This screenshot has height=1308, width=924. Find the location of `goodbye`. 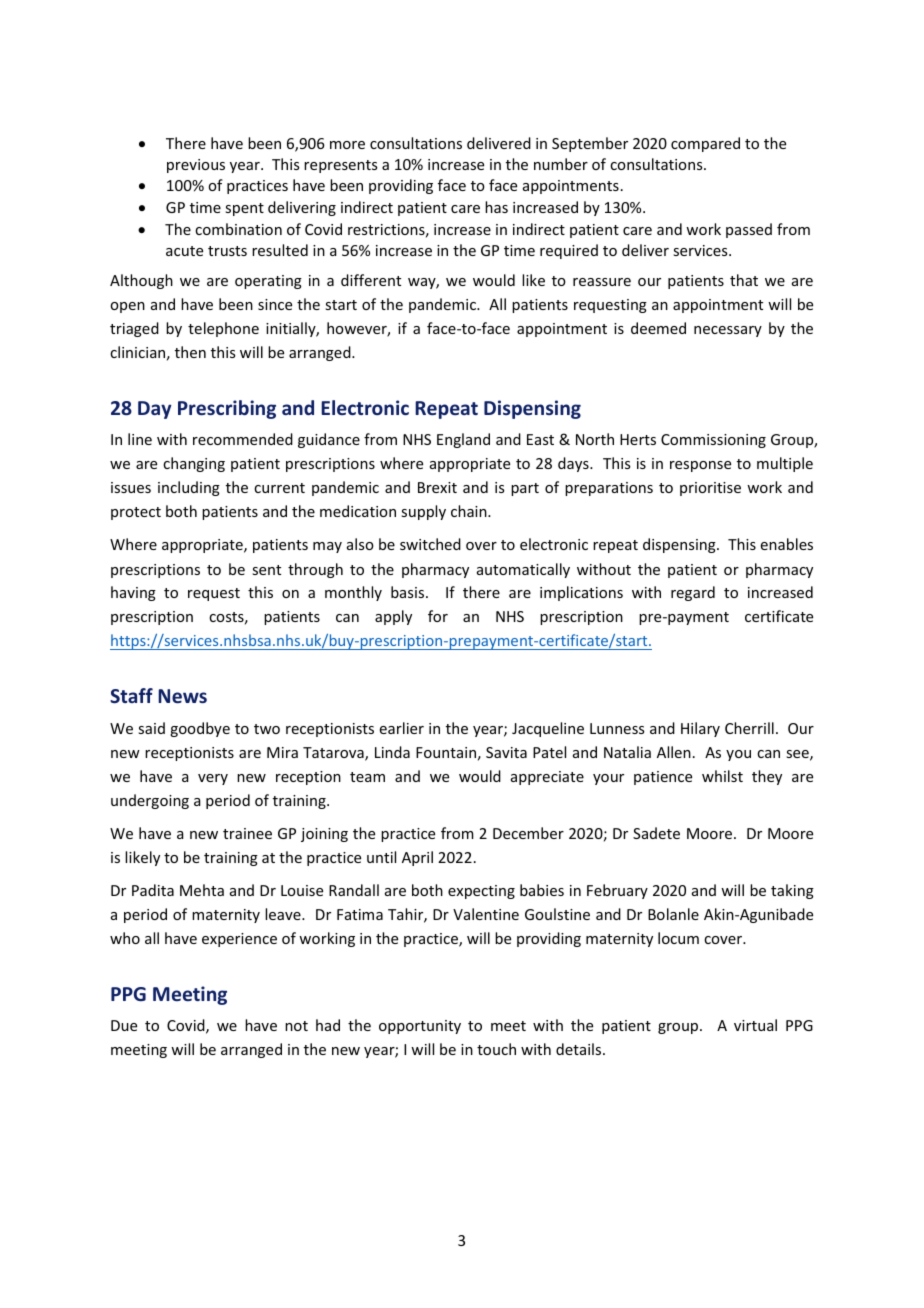

goodbye is located at coordinates (200, 729).
